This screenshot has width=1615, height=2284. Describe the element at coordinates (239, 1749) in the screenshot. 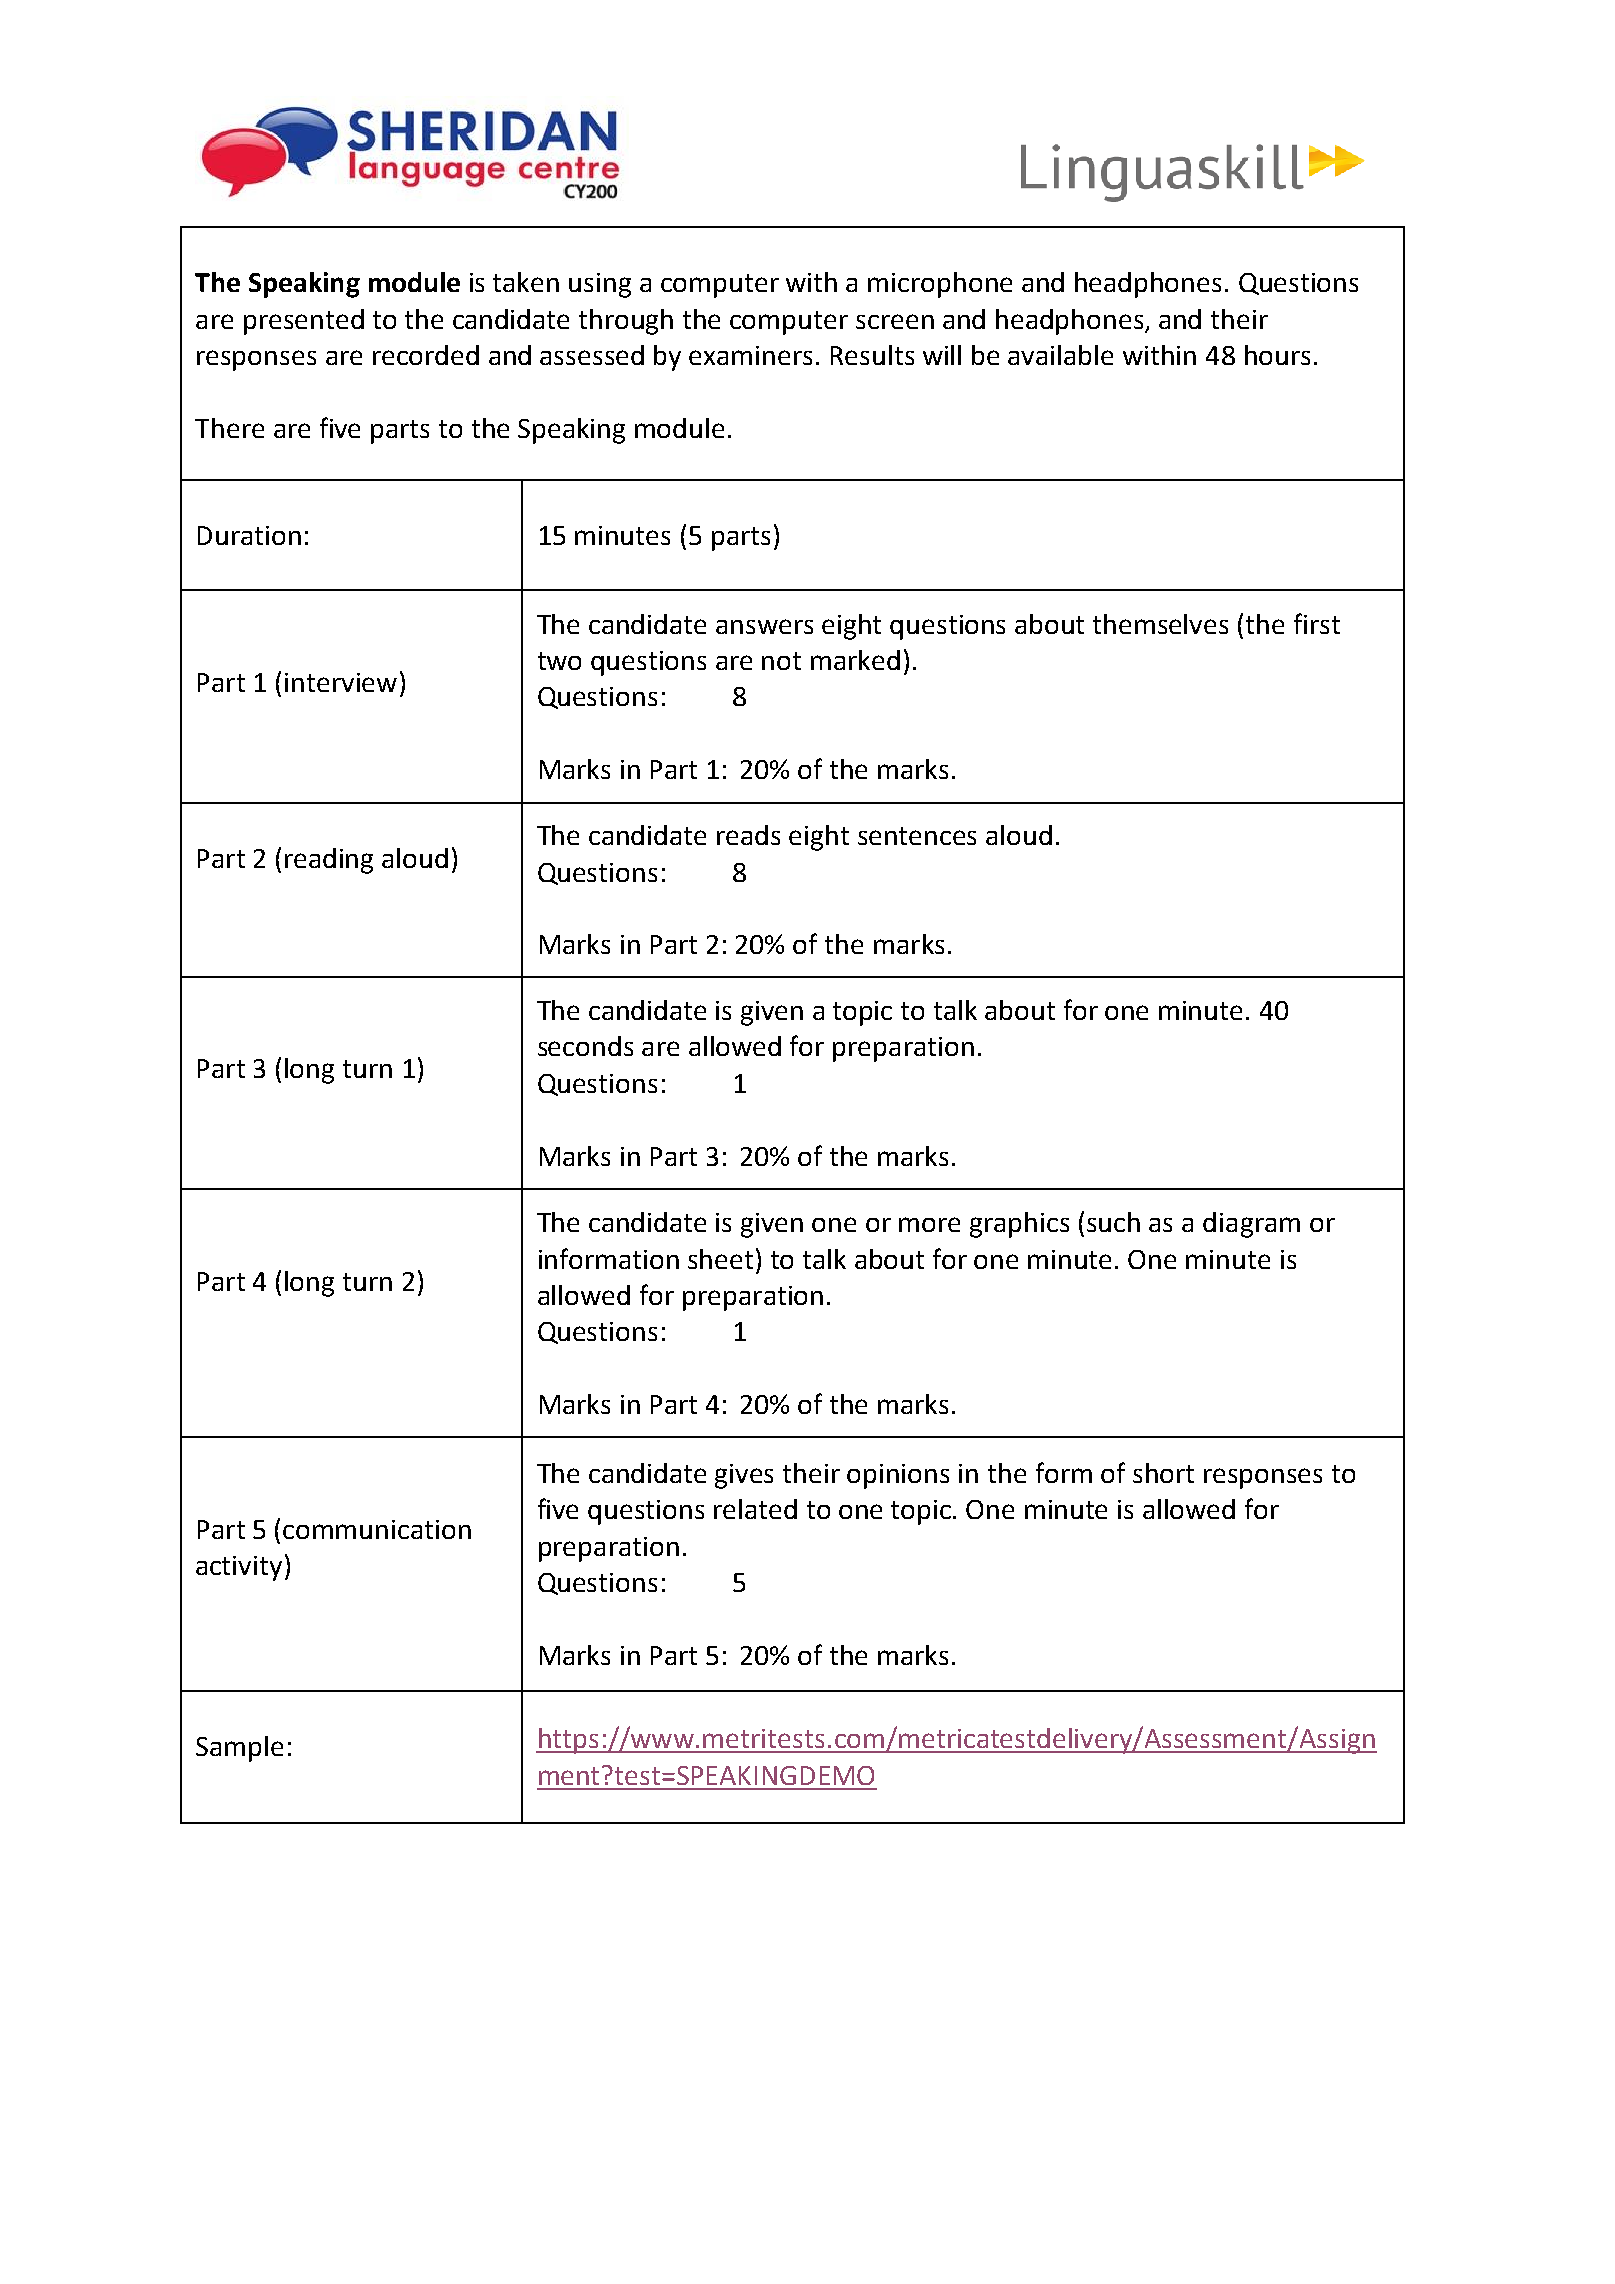

I see `Sample` at that location.
